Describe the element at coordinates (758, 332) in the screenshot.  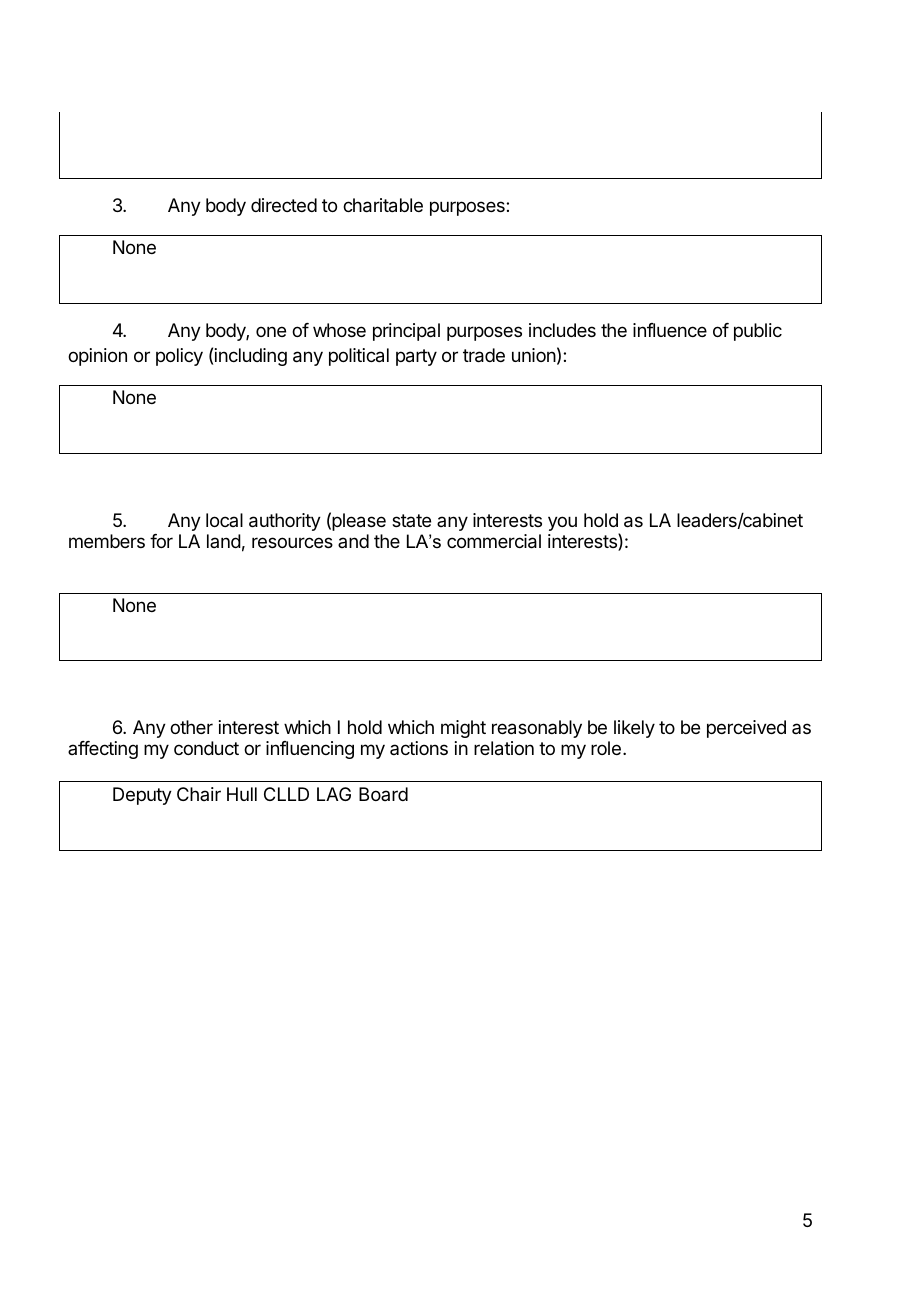
I see `public` at that location.
